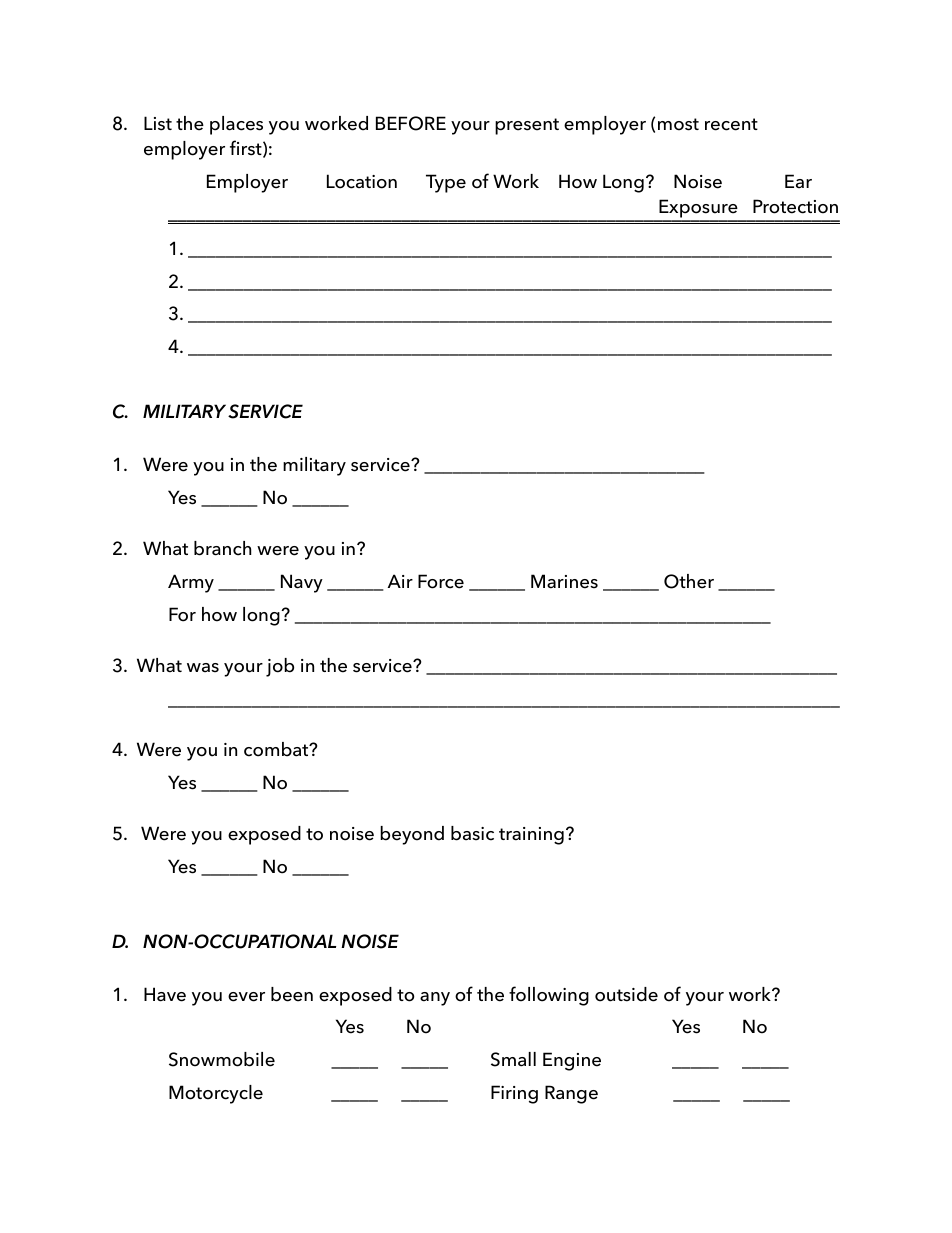 The width and height of the screenshot is (952, 1233). Describe the element at coordinates (689, 581) in the screenshot. I see `Other` at that location.
